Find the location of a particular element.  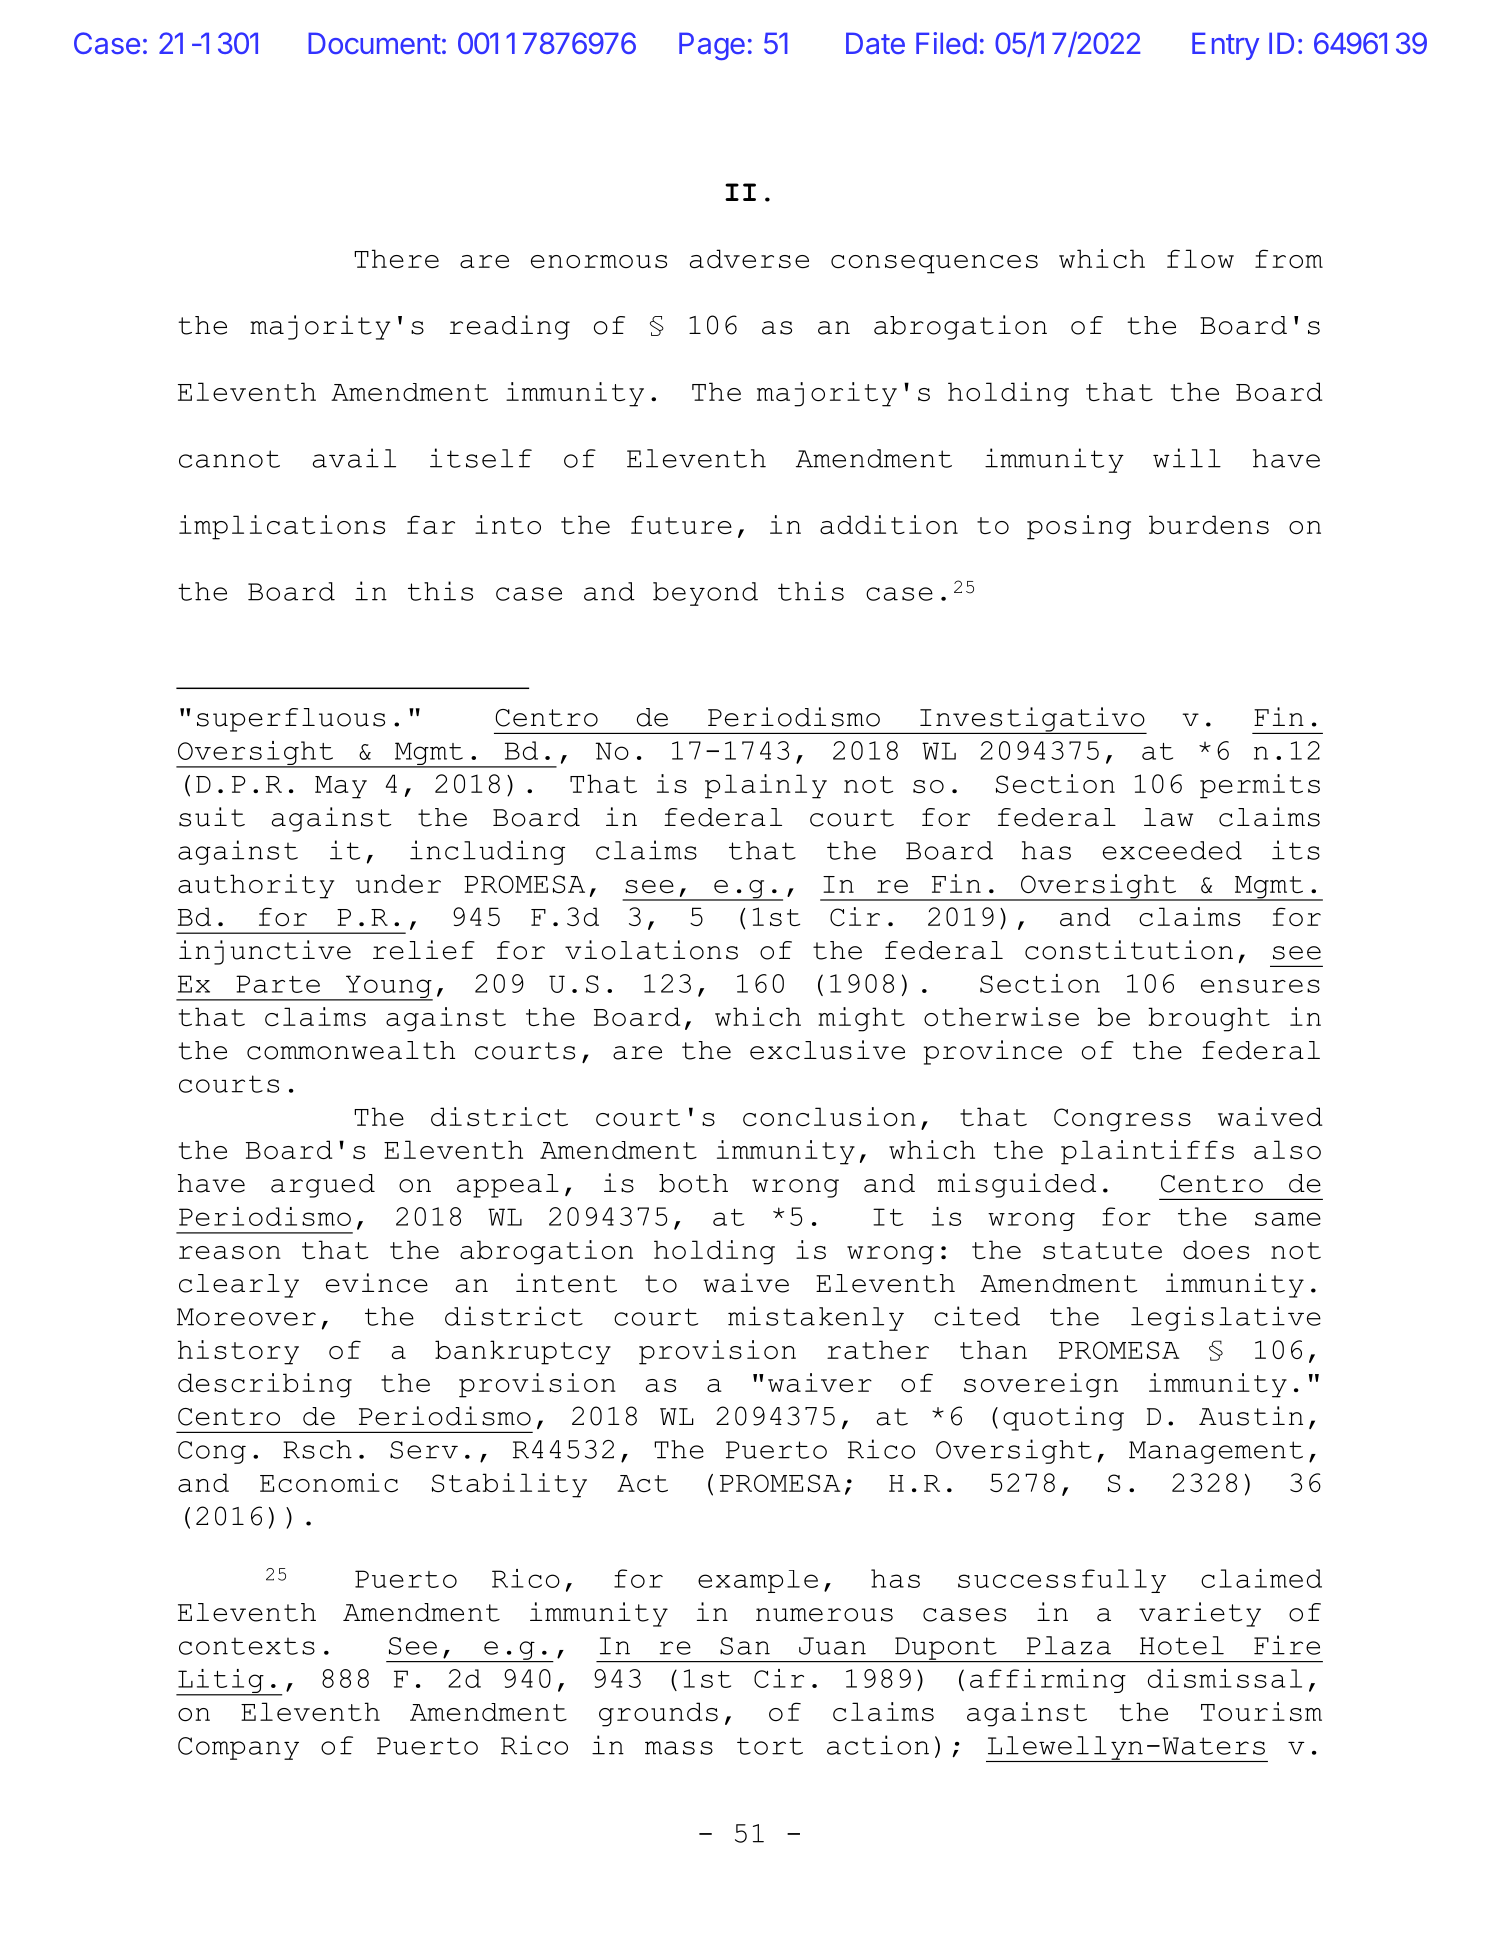

Document is located at coordinates (374, 43).
